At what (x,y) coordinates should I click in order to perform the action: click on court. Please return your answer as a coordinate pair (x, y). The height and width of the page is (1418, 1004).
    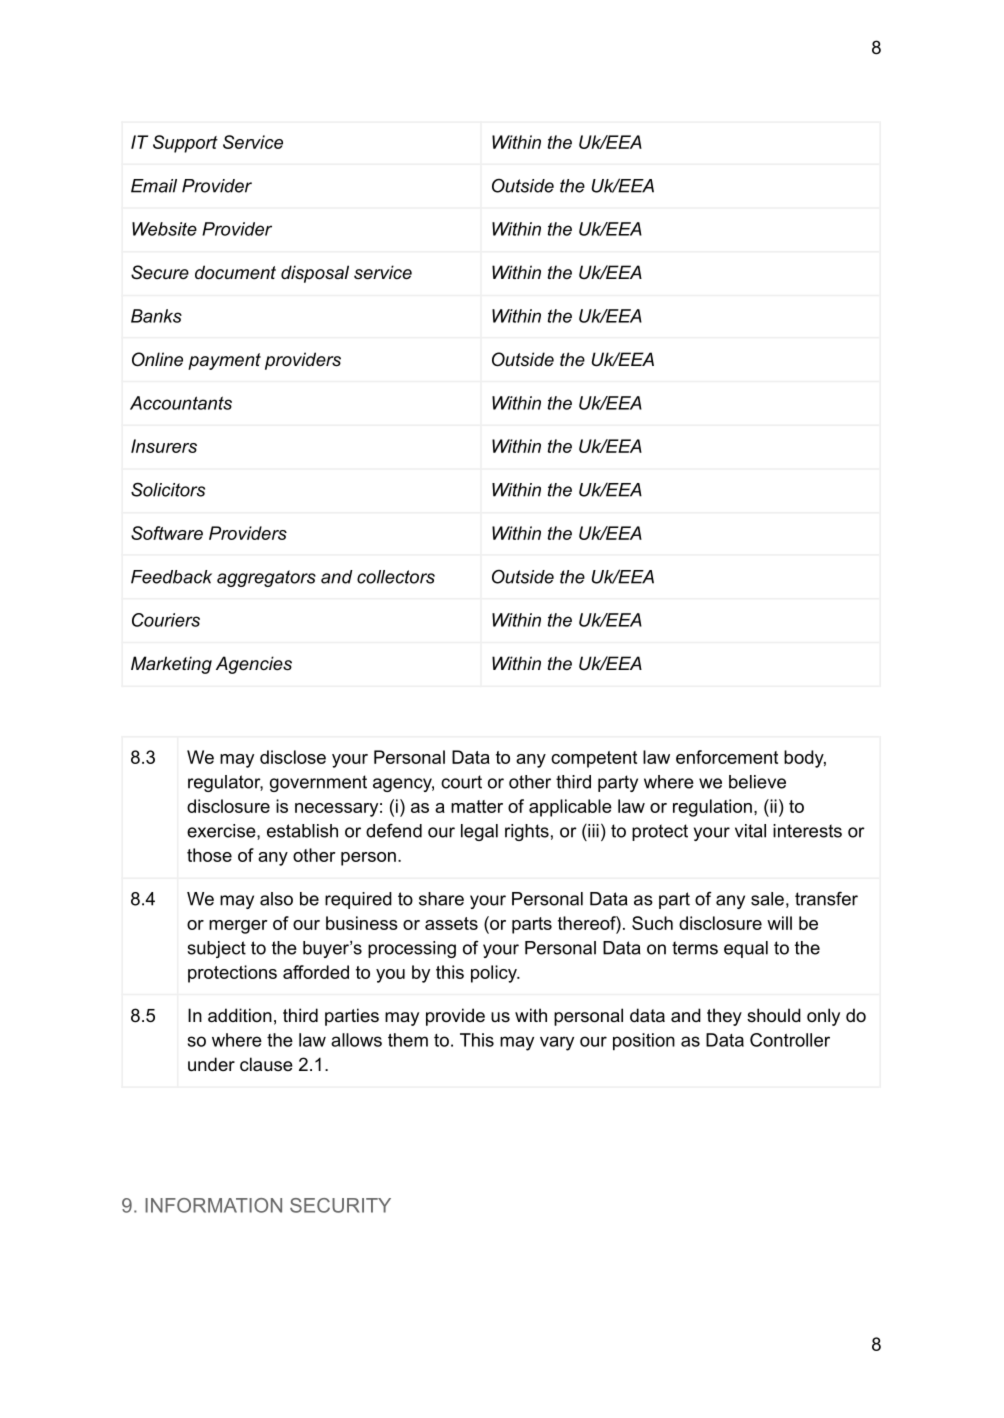
    Looking at the image, I should click on (461, 782).
